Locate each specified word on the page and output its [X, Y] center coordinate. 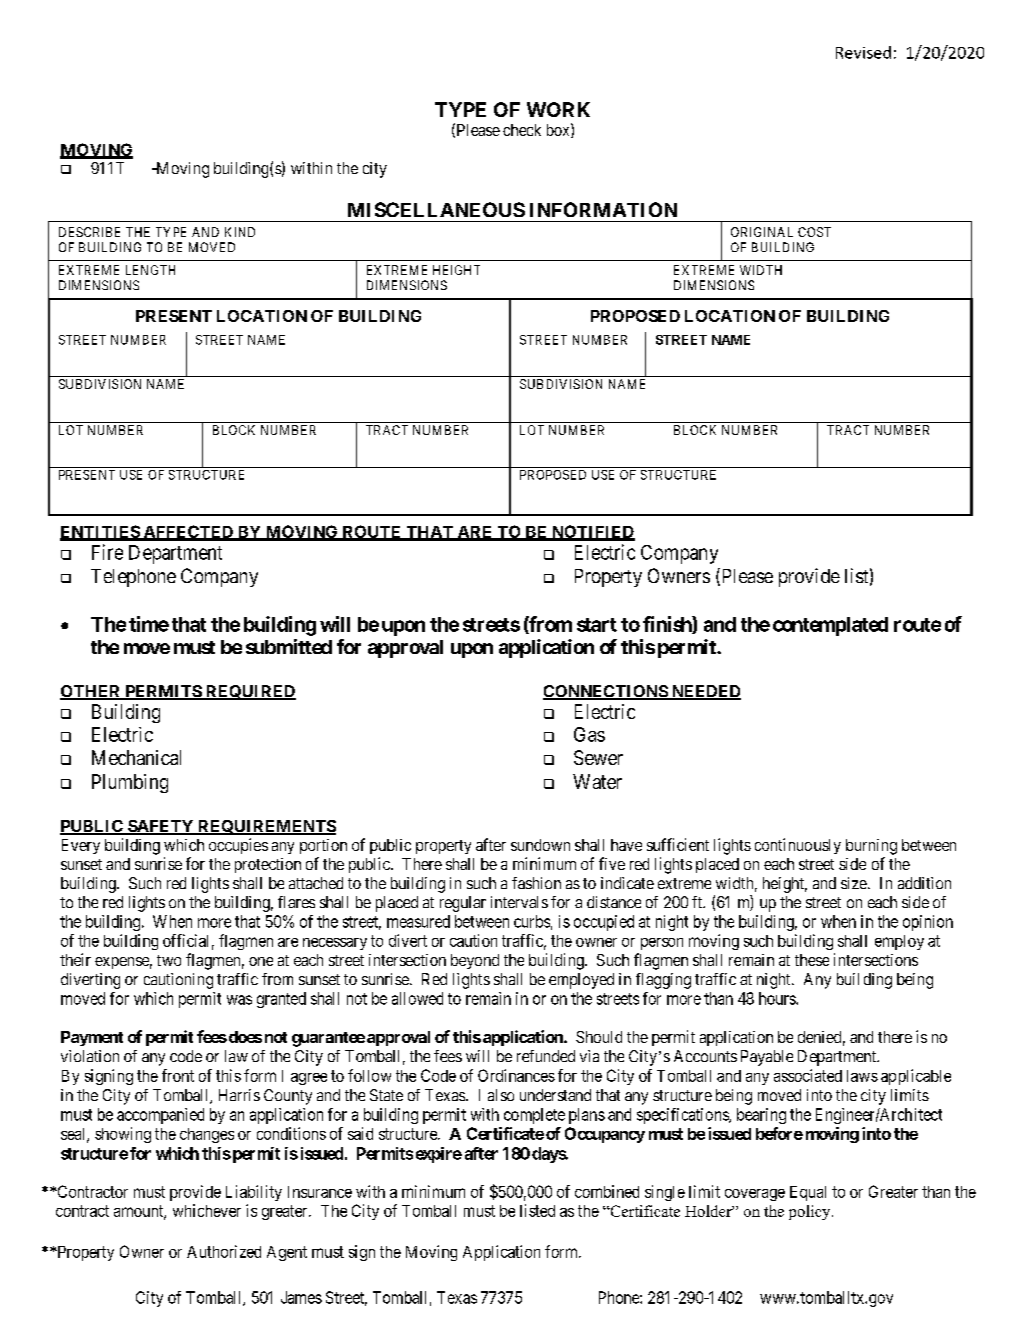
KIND [240, 232]
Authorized [224, 1251]
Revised [863, 52]
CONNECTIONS [606, 692]
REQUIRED [249, 692]
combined [607, 1191]
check [522, 130]
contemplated [830, 626]
